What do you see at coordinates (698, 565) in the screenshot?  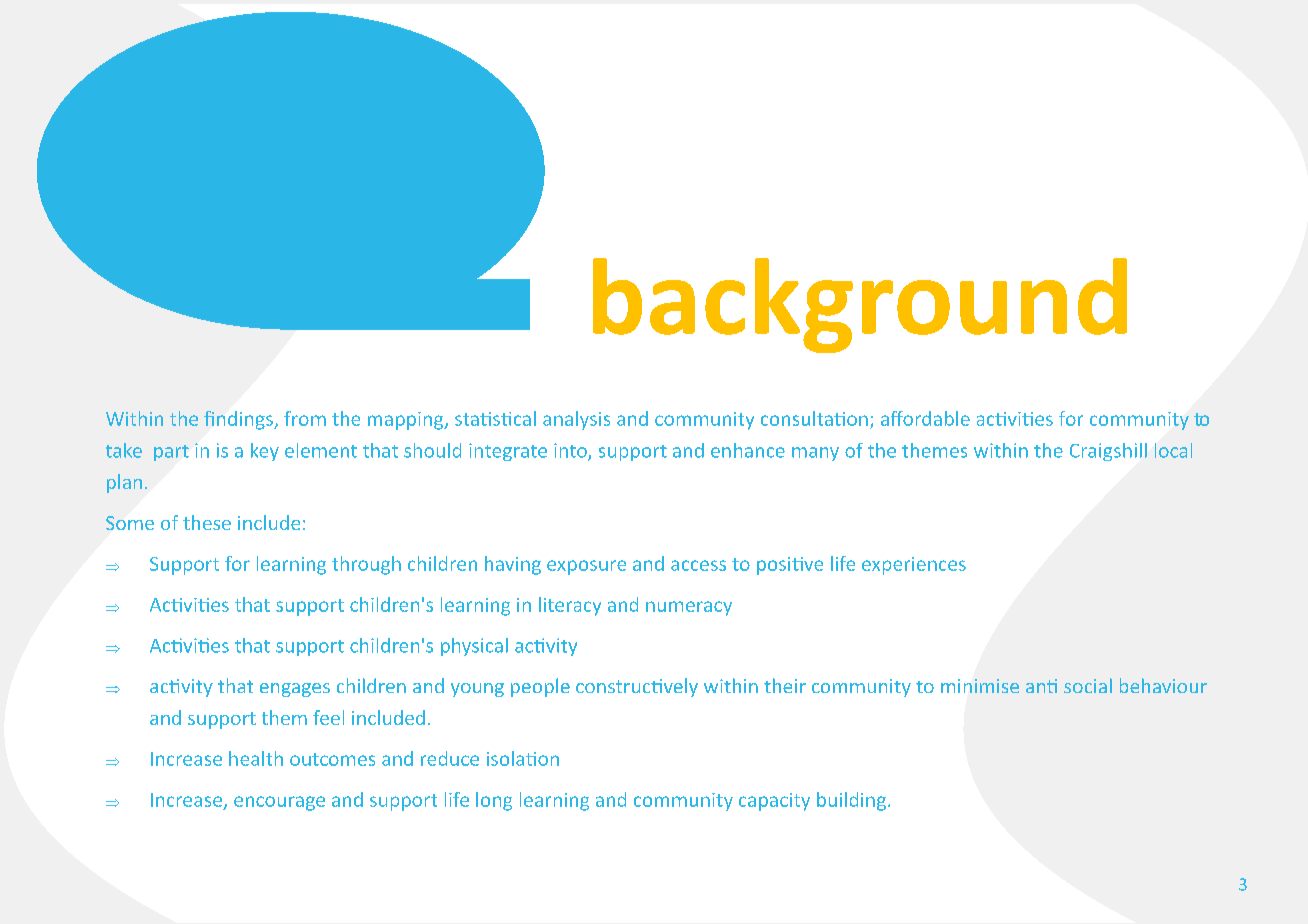 I see `access` at bounding box center [698, 565].
